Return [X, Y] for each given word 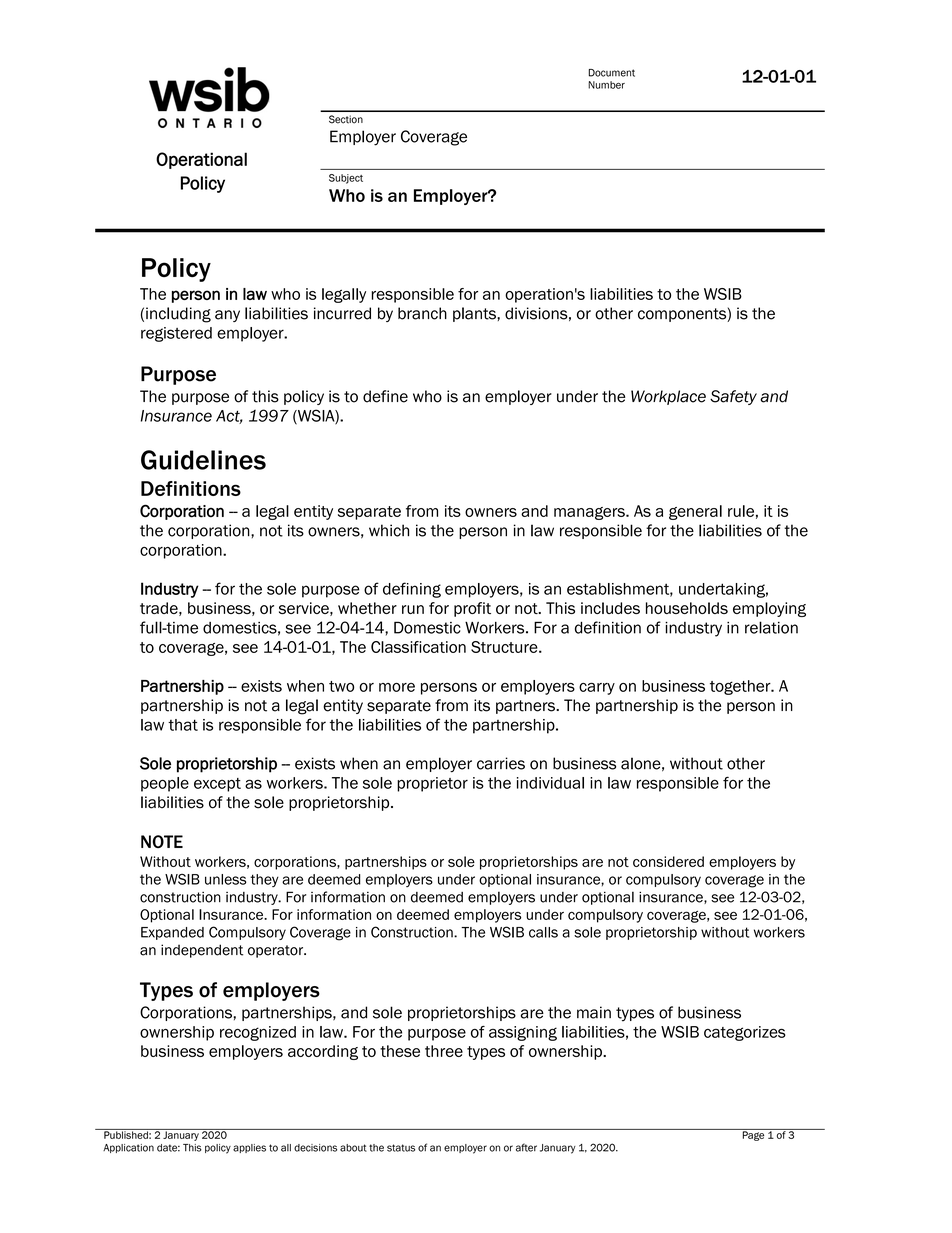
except [217, 785]
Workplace [668, 397]
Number [606, 85]
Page [753, 1135]
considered [668, 861]
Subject [346, 179]
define [385, 396]
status [401, 1148]
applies [249, 1148]
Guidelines [203, 460]
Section [346, 119]
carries [501, 763]
